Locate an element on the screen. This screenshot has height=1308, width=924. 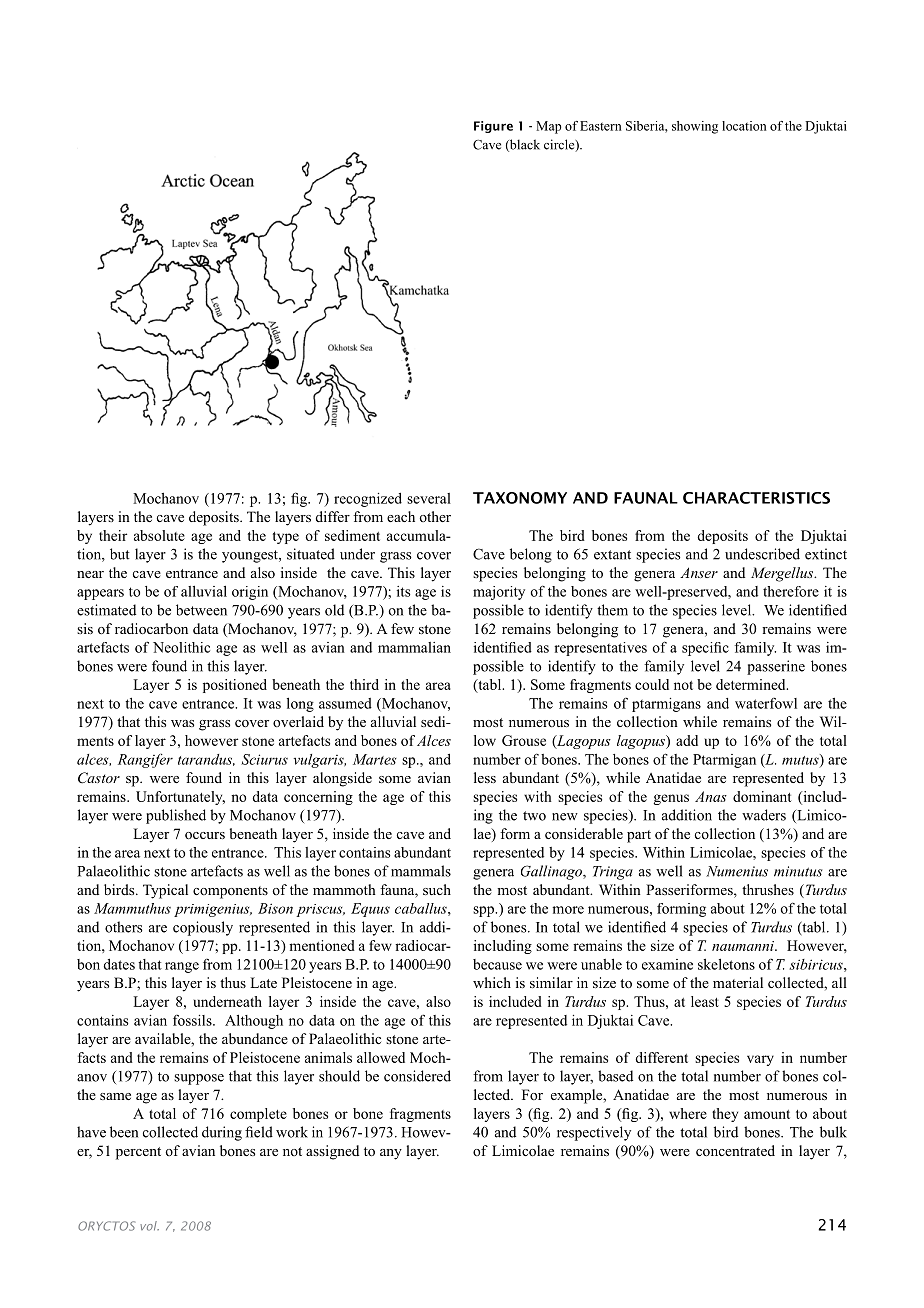
absolute is located at coordinates (159, 535).
